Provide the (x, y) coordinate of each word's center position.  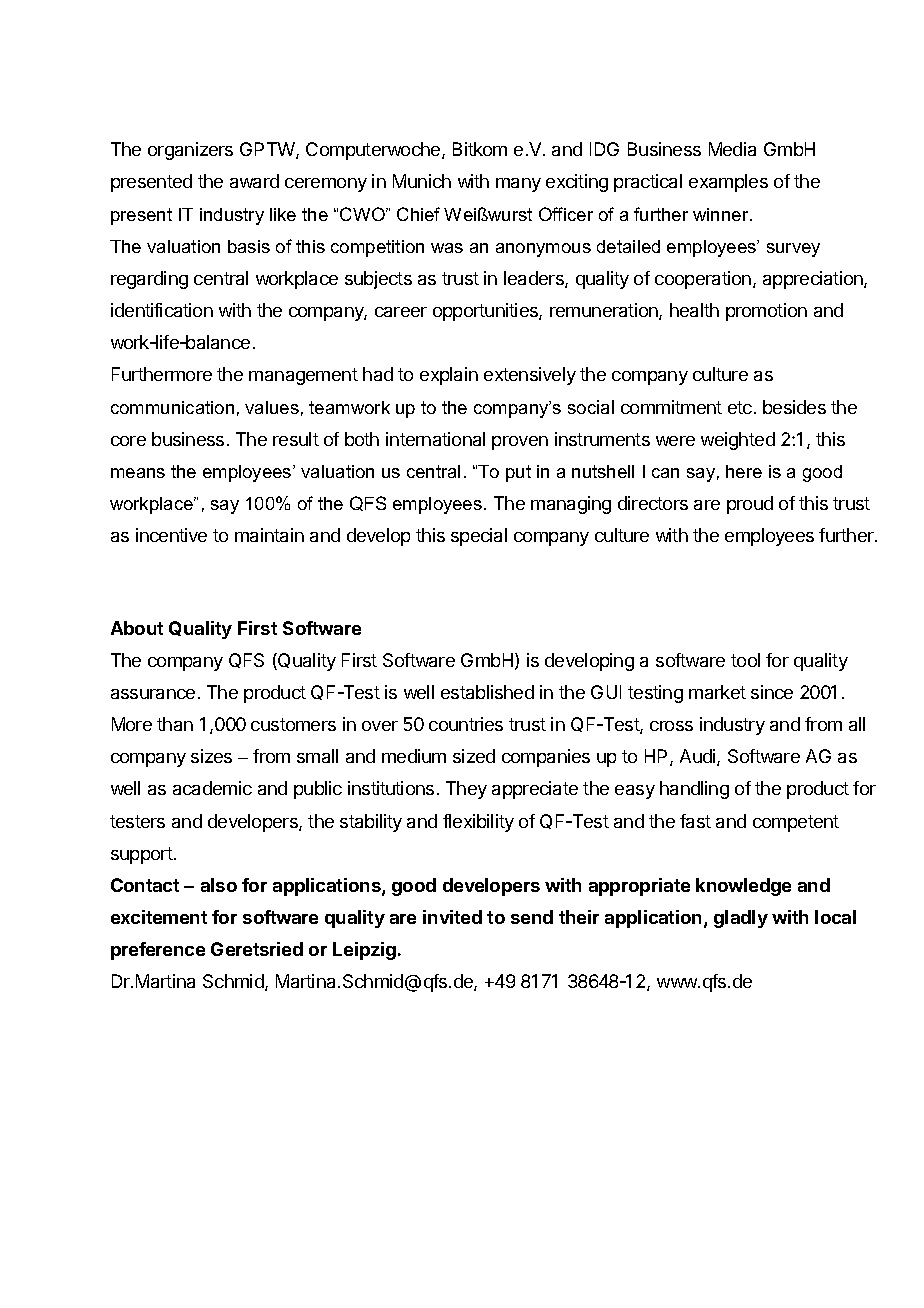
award (254, 181)
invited (452, 917)
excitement (159, 917)
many (518, 185)
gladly (741, 919)
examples (728, 183)
